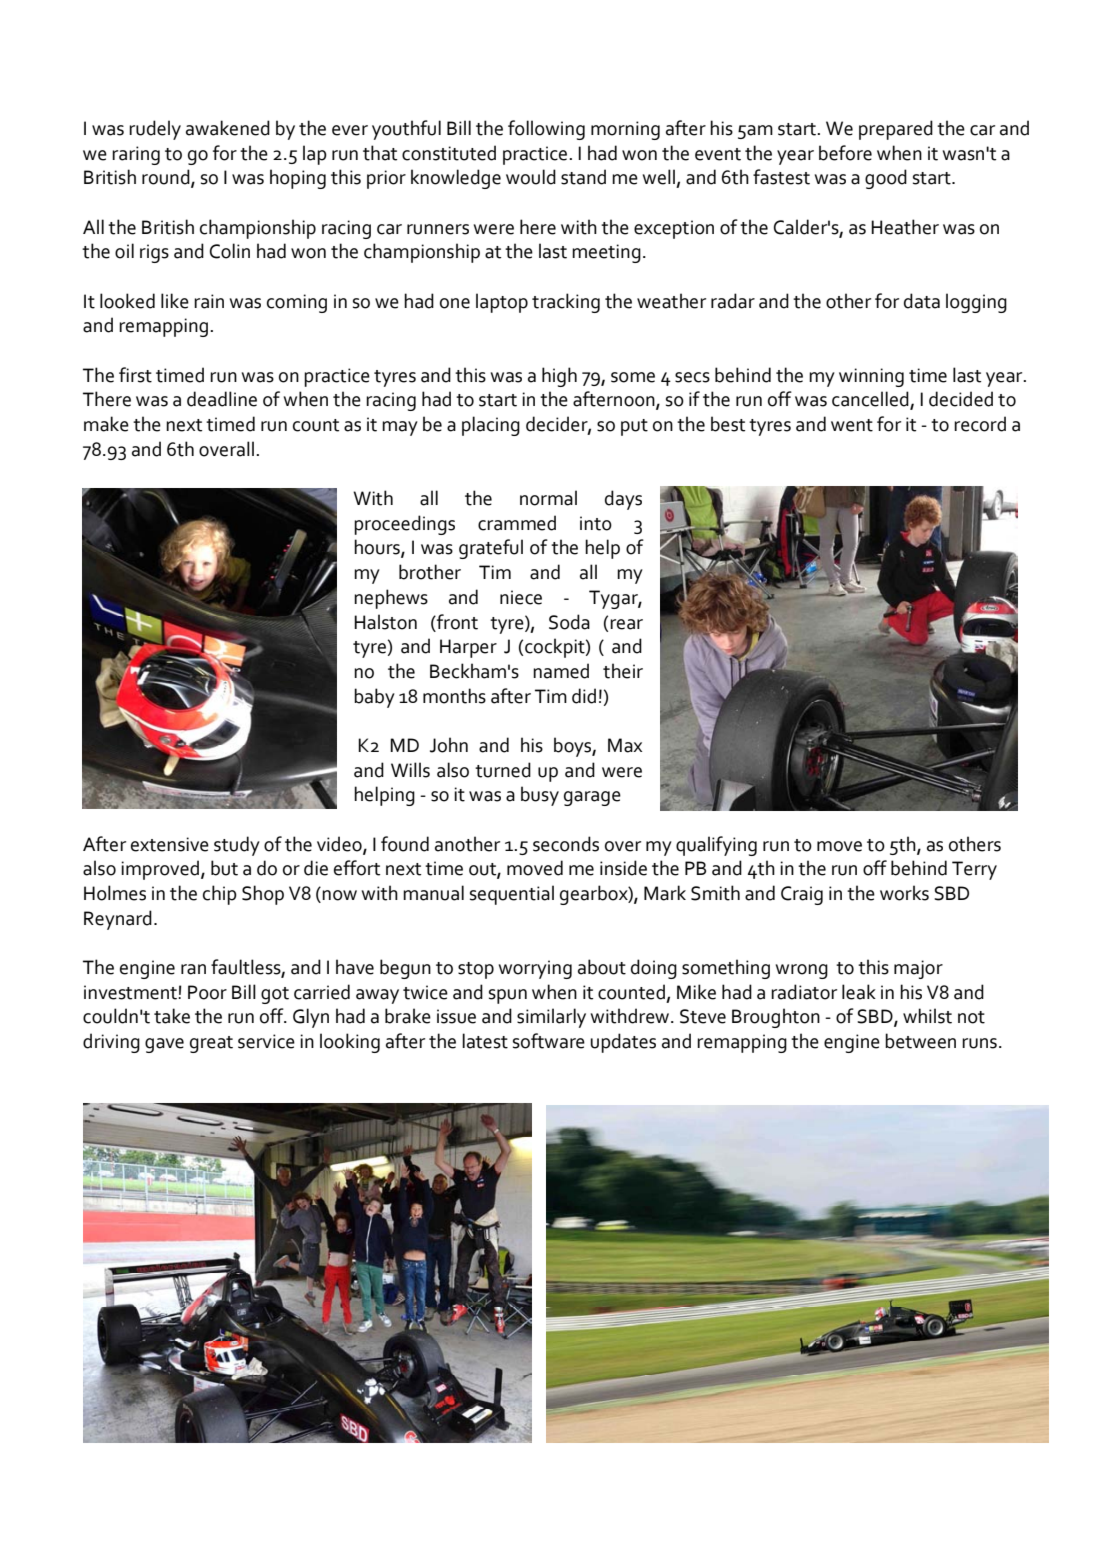 This screenshot has width=1094, height=1548. Describe the element at coordinates (531, 177) in the screenshot. I see `would` at that location.
